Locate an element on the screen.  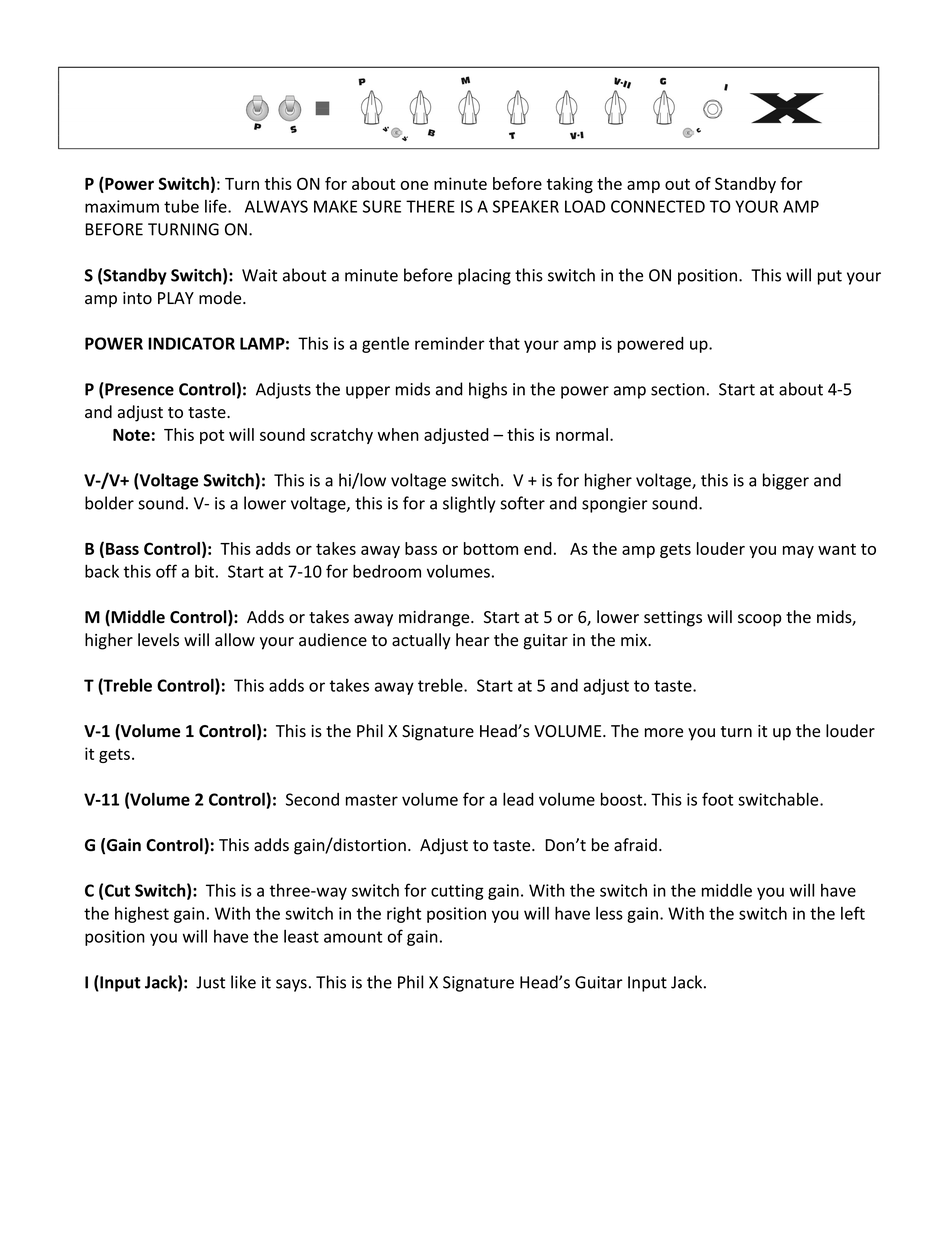
right is located at coordinates (404, 914).
